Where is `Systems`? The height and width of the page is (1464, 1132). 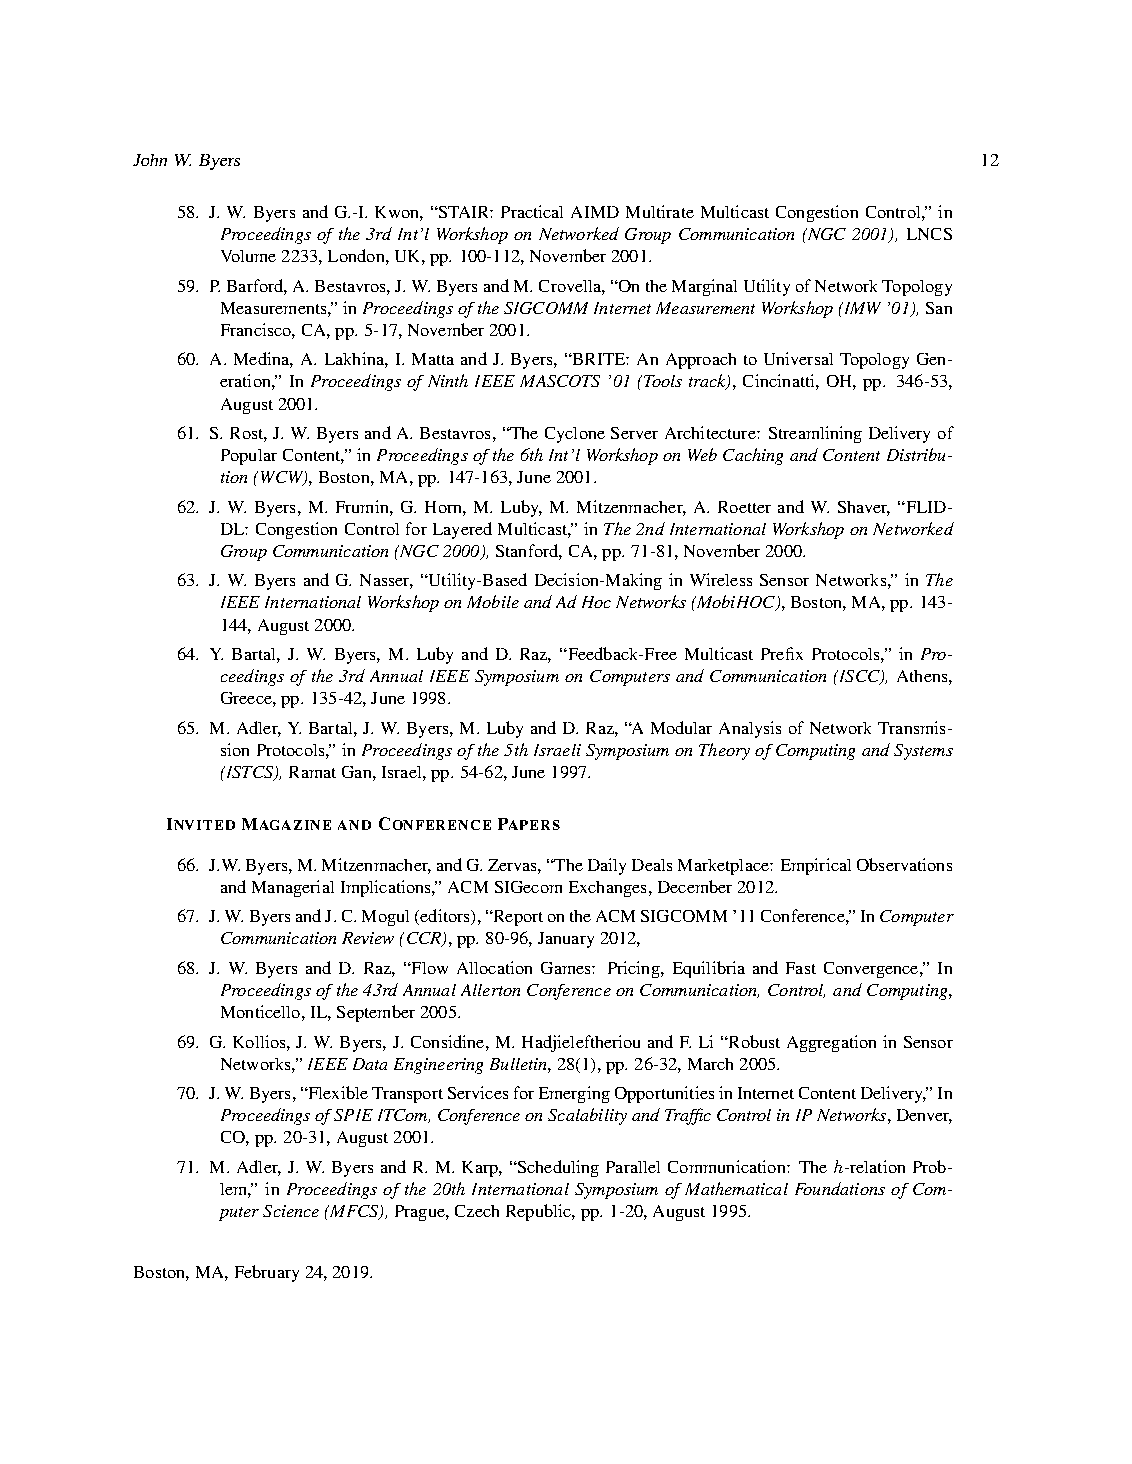 Systems is located at coordinates (923, 752).
